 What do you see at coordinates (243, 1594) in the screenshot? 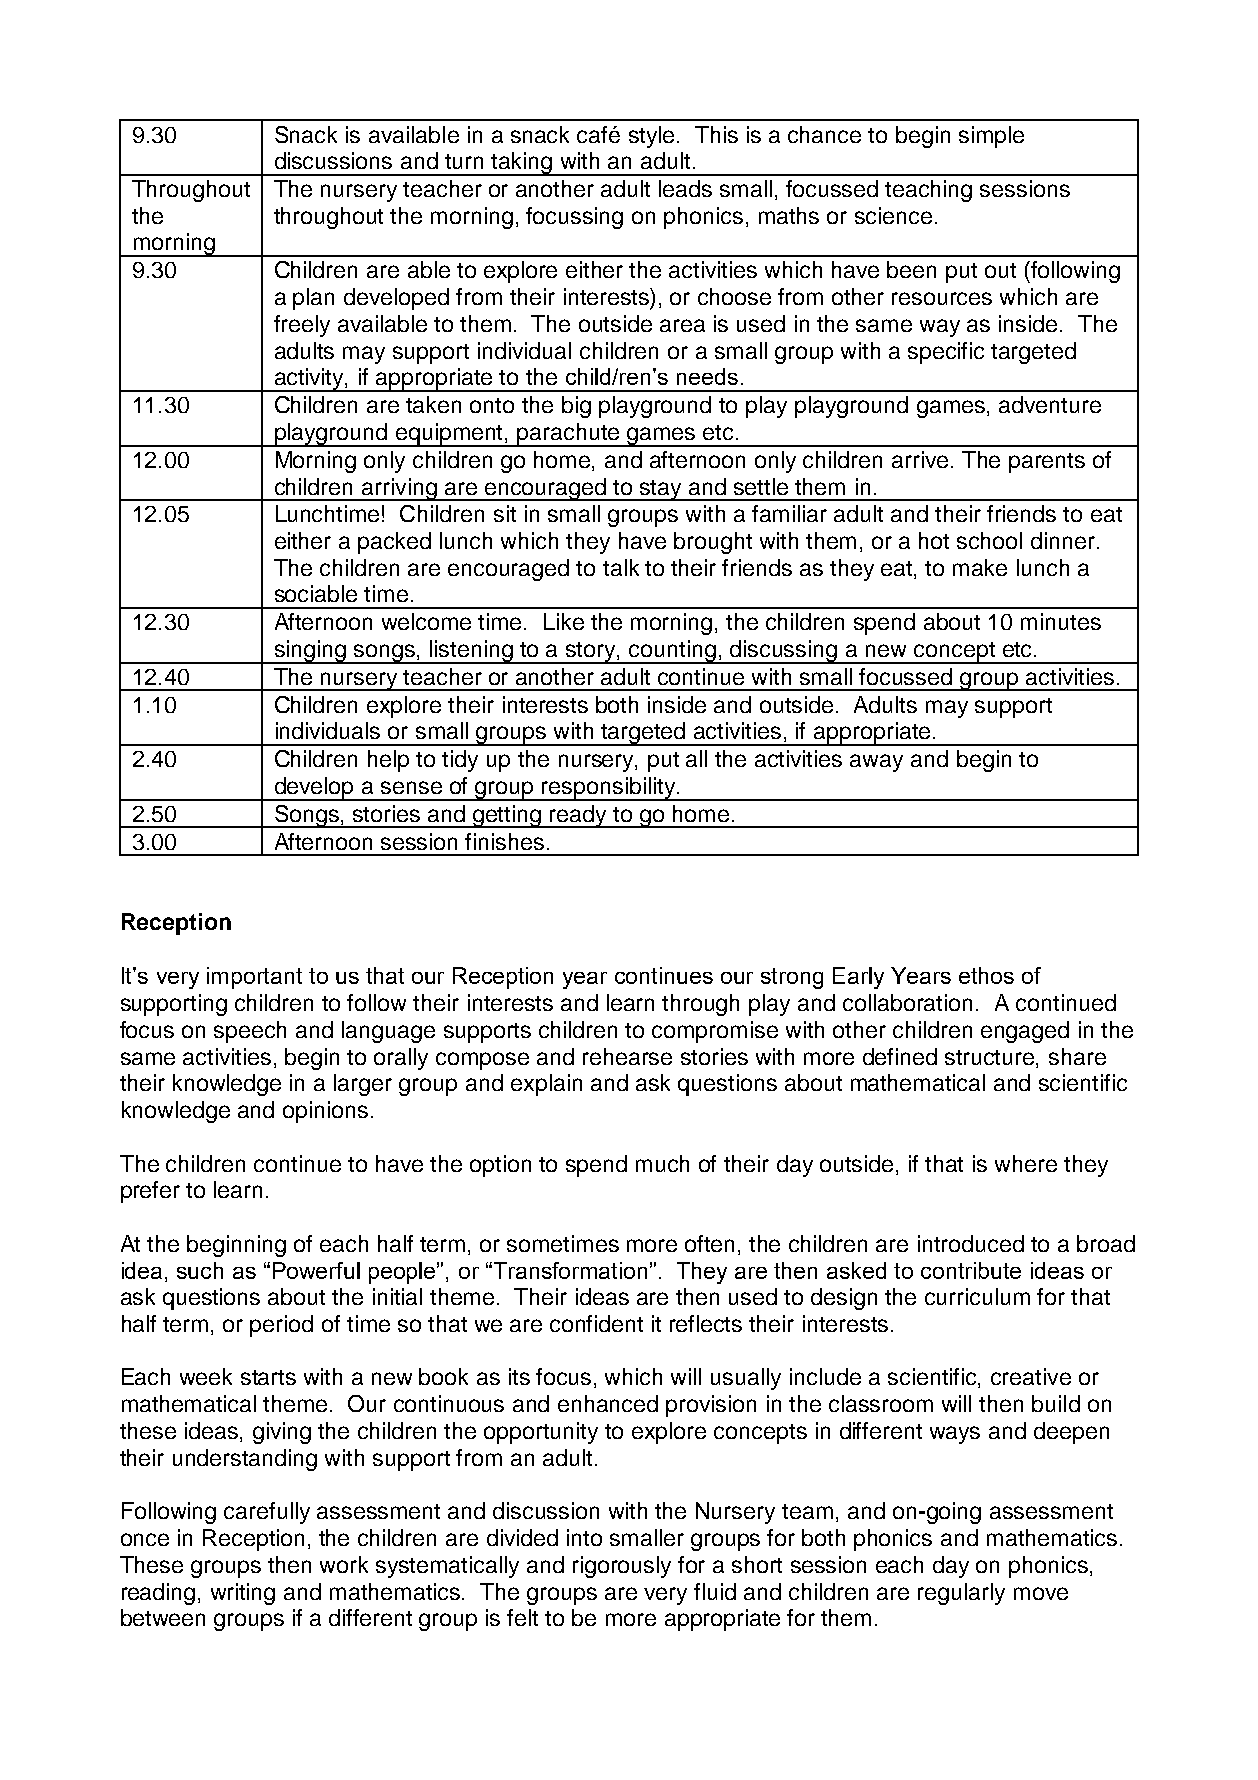
I see `writing` at bounding box center [243, 1594].
